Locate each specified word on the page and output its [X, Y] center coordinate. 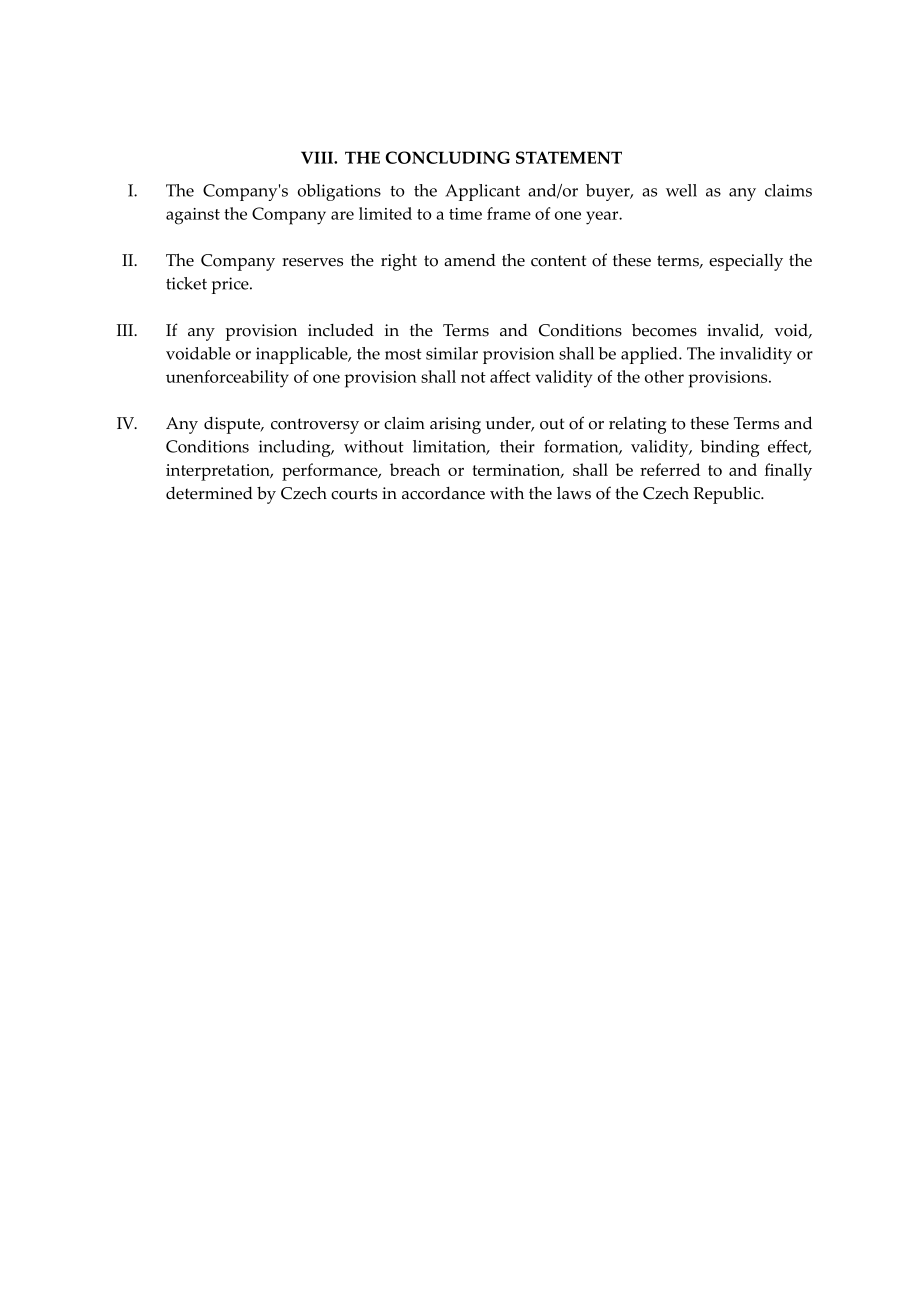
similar [452, 353]
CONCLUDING [447, 157]
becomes [664, 330]
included [341, 330]
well [681, 190]
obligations [339, 192]
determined [209, 493]
